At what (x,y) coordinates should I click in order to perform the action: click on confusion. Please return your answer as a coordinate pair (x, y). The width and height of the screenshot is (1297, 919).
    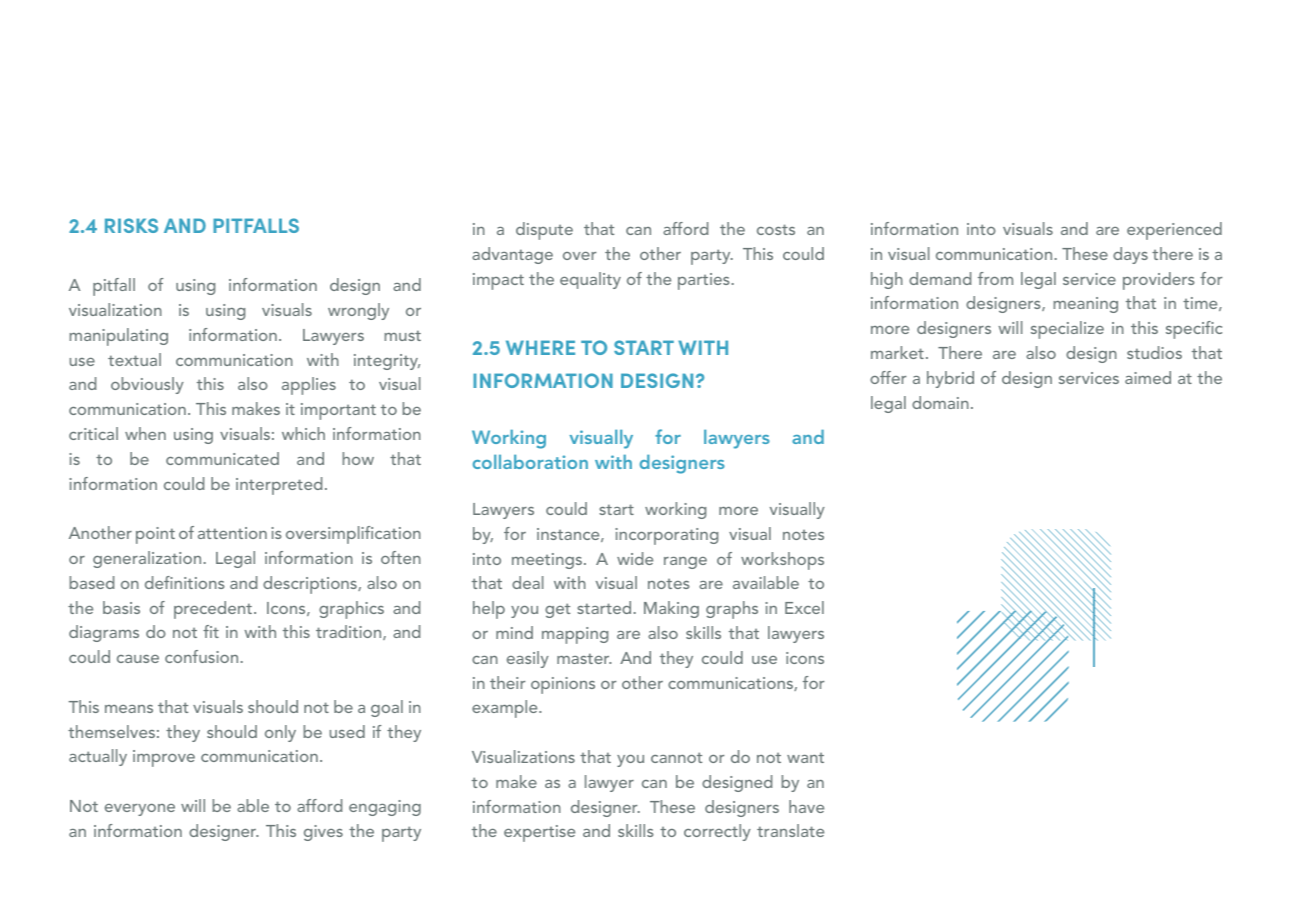
    Looking at the image, I should click on (201, 656).
